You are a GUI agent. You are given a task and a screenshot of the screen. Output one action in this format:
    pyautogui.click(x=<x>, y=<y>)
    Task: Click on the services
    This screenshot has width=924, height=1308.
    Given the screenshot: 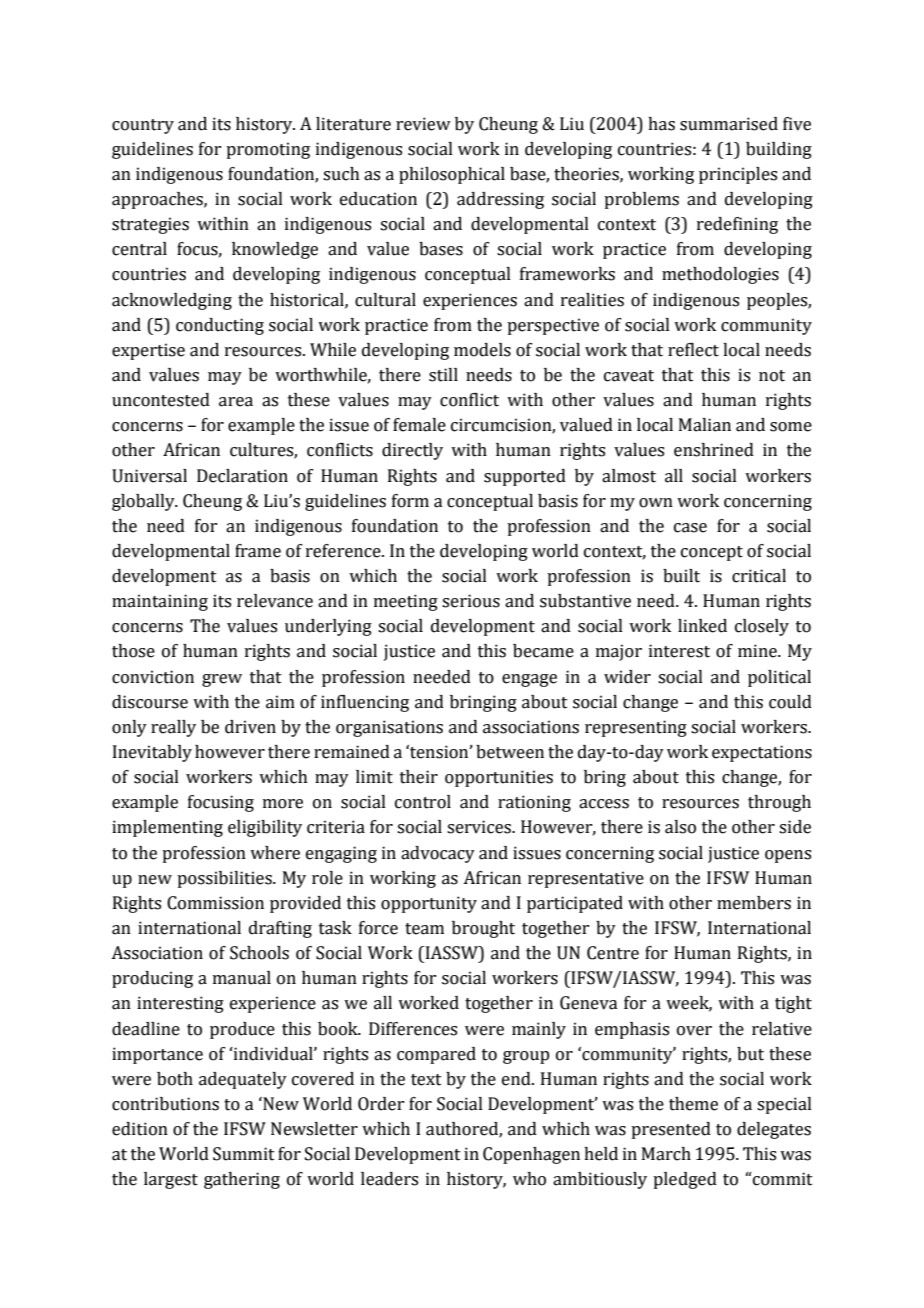 What is the action you would take?
    pyautogui.click(x=480, y=827)
